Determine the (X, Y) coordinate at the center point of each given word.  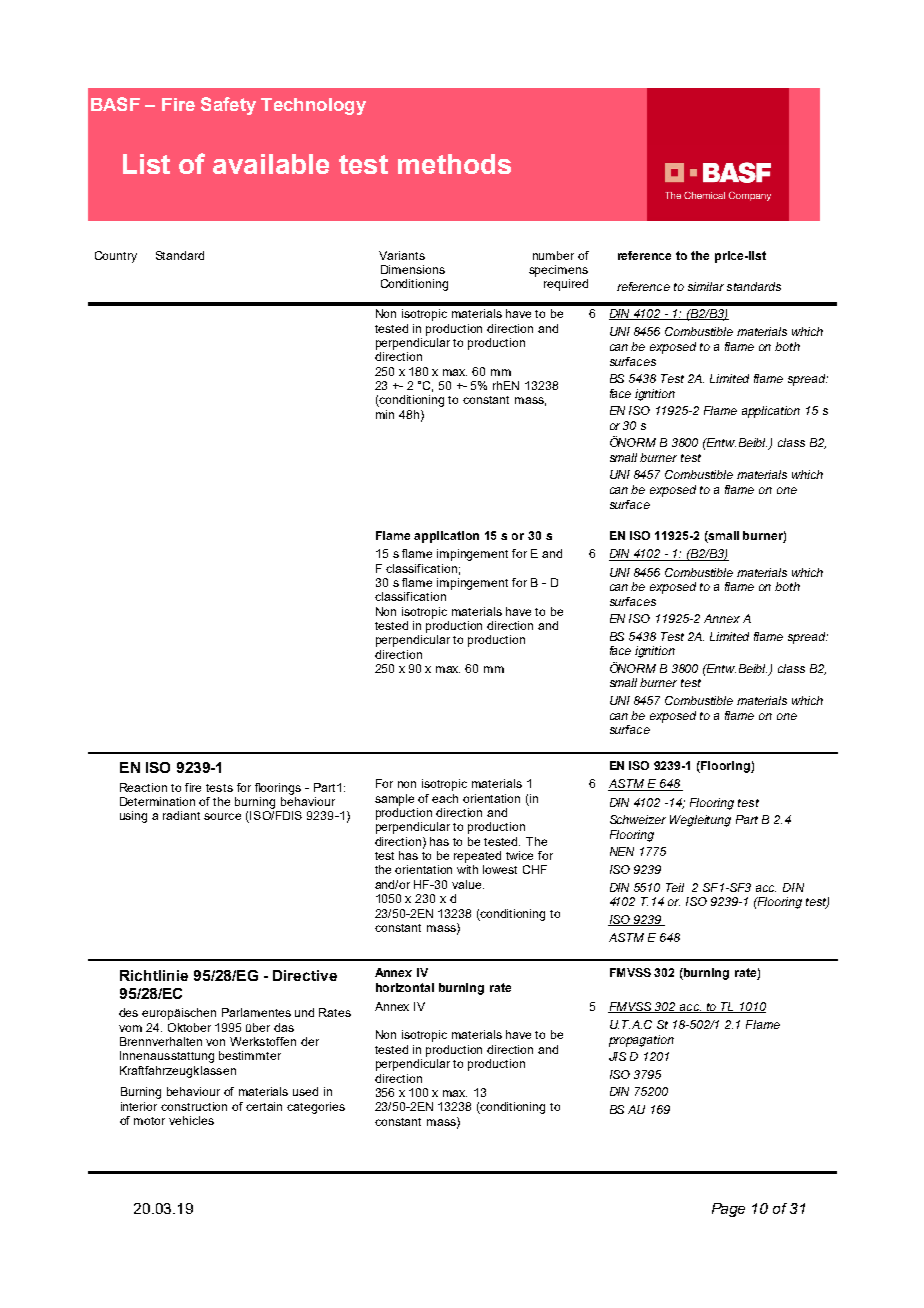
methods (454, 164)
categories (316, 1108)
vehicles (191, 1120)
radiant (181, 815)
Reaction (143, 787)
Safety (228, 106)
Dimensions (413, 269)
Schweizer (638, 819)
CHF (535, 869)
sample (394, 800)
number (553, 255)
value (468, 884)
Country (116, 257)
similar (706, 286)
